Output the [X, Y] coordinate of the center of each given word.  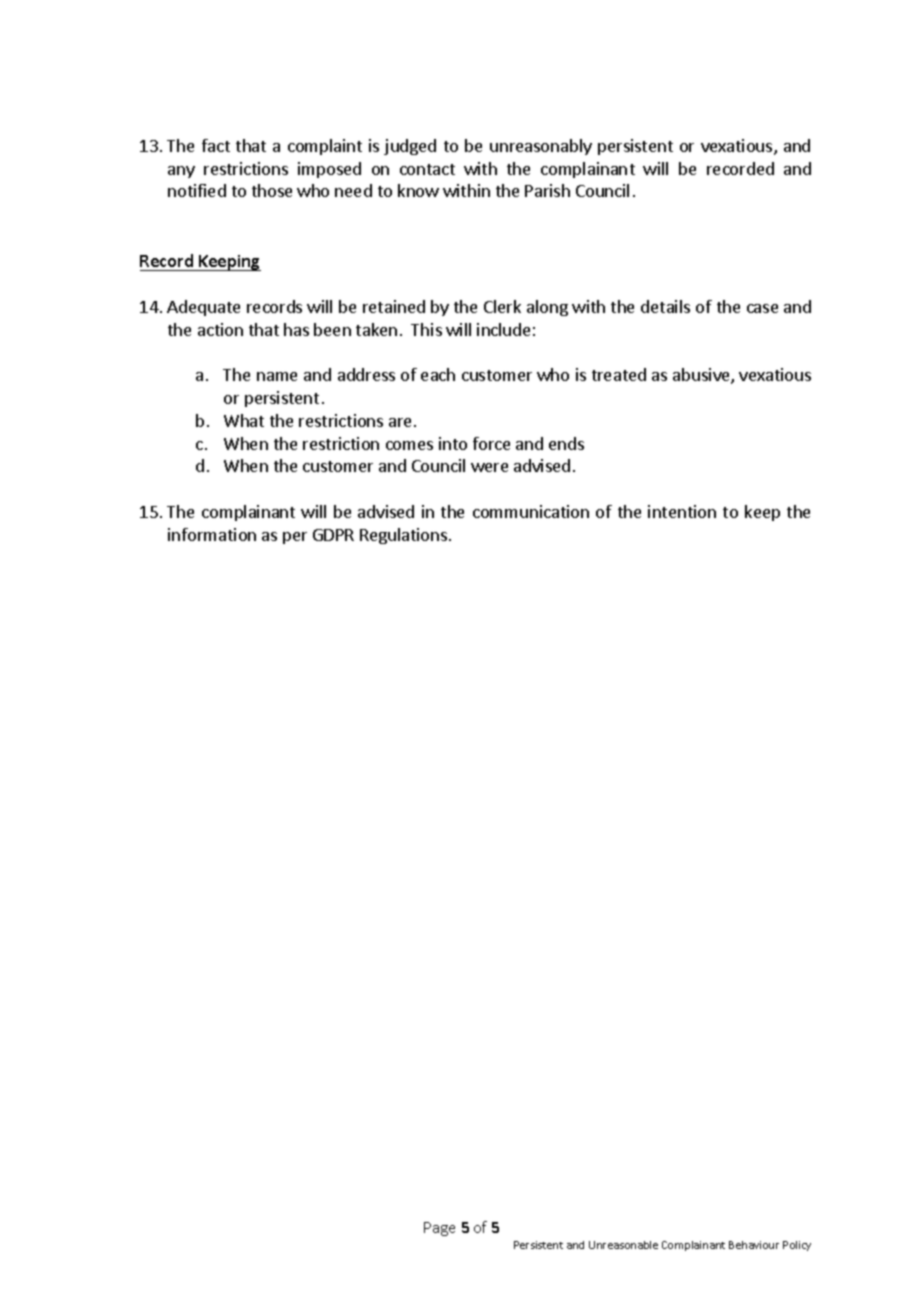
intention [682, 511]
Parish [547, 190]
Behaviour [754, 1245]
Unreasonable [623, 1245]
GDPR [333, 535]
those [272, 190]
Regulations [403, 536]
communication [531, 511]
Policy [797, 1246]
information [212, 534]
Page [439, 1229]
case [762, 308]
